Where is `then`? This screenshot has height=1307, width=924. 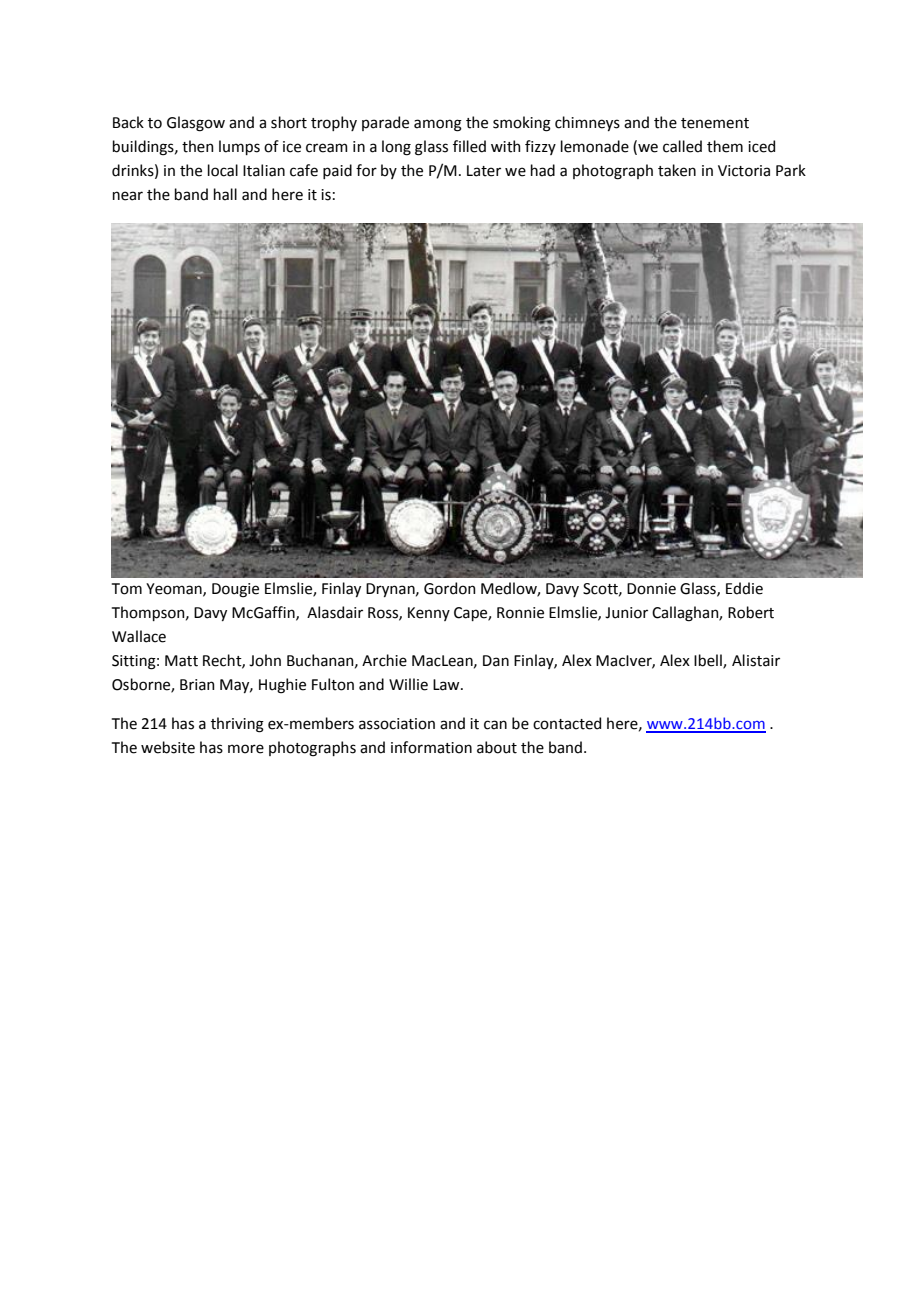 then is located at coordinates (198, 146).
